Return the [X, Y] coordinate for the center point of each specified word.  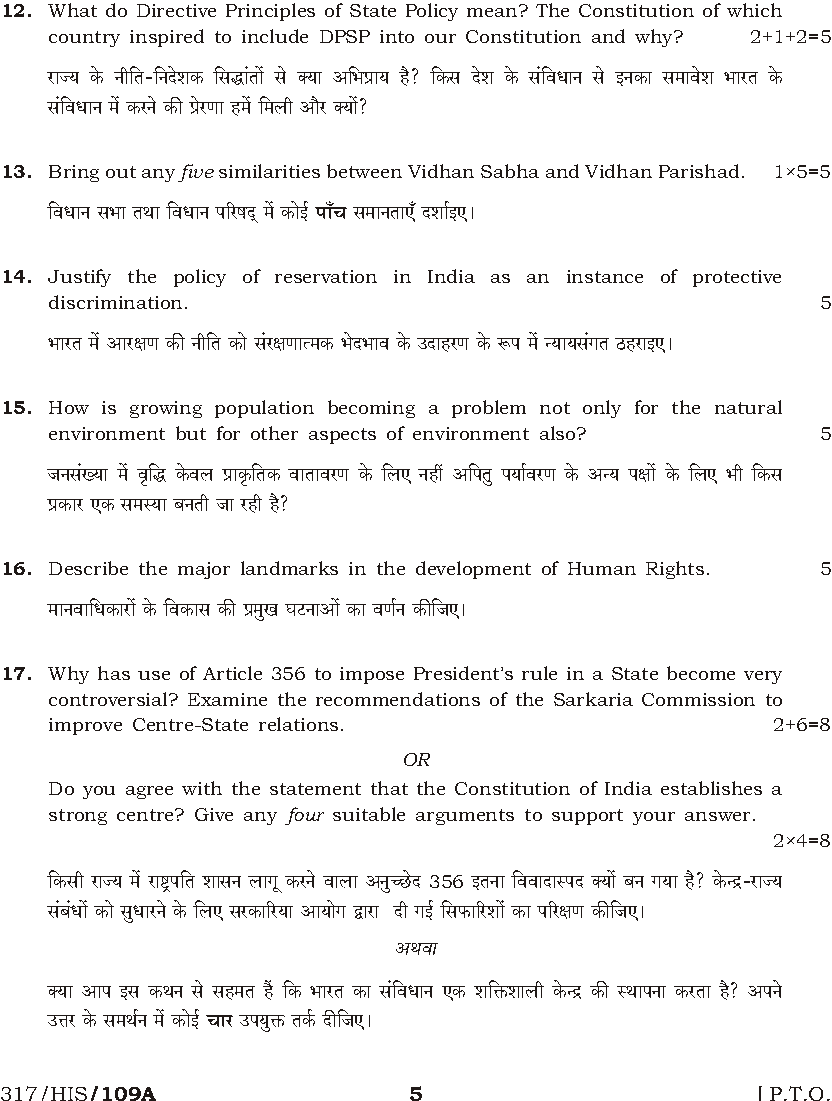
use [154, 675]
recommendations [398, 699]
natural [748, 407]
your [654, 818]
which [754, 10]
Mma [219, 1021]
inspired [167, 38]
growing [166, 409]
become [701, 673]
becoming [371, 409]
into [397, 36]
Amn [96, 992]
